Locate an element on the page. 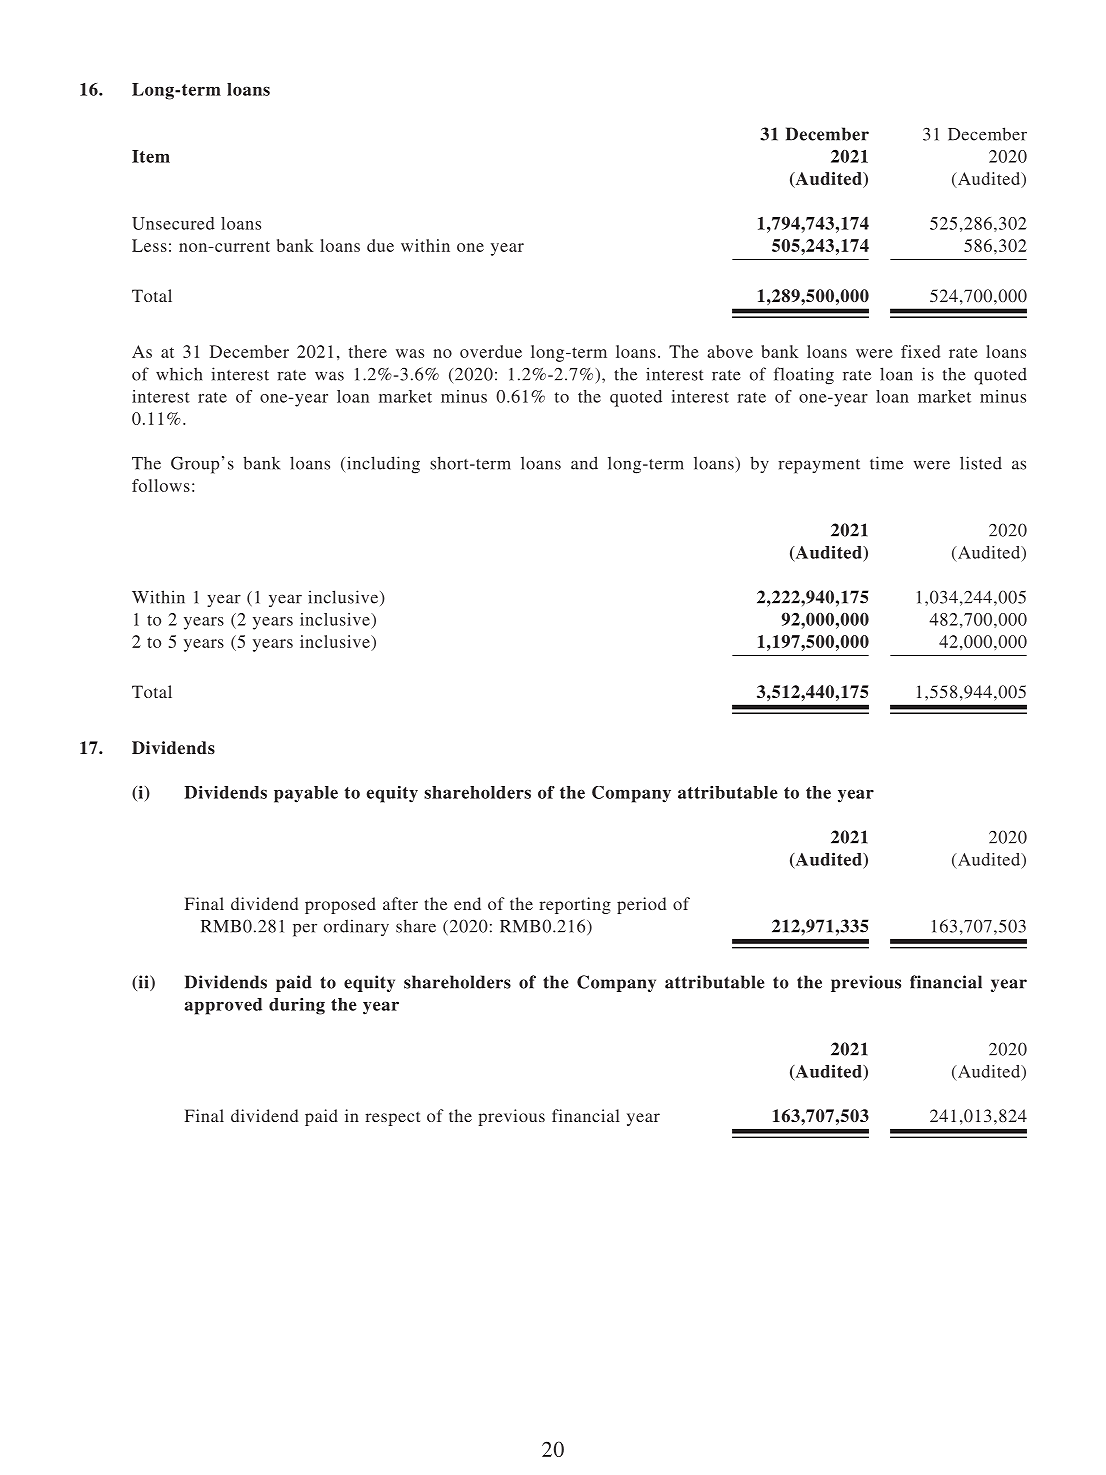  overdue is located at coordinates (491, 351).
